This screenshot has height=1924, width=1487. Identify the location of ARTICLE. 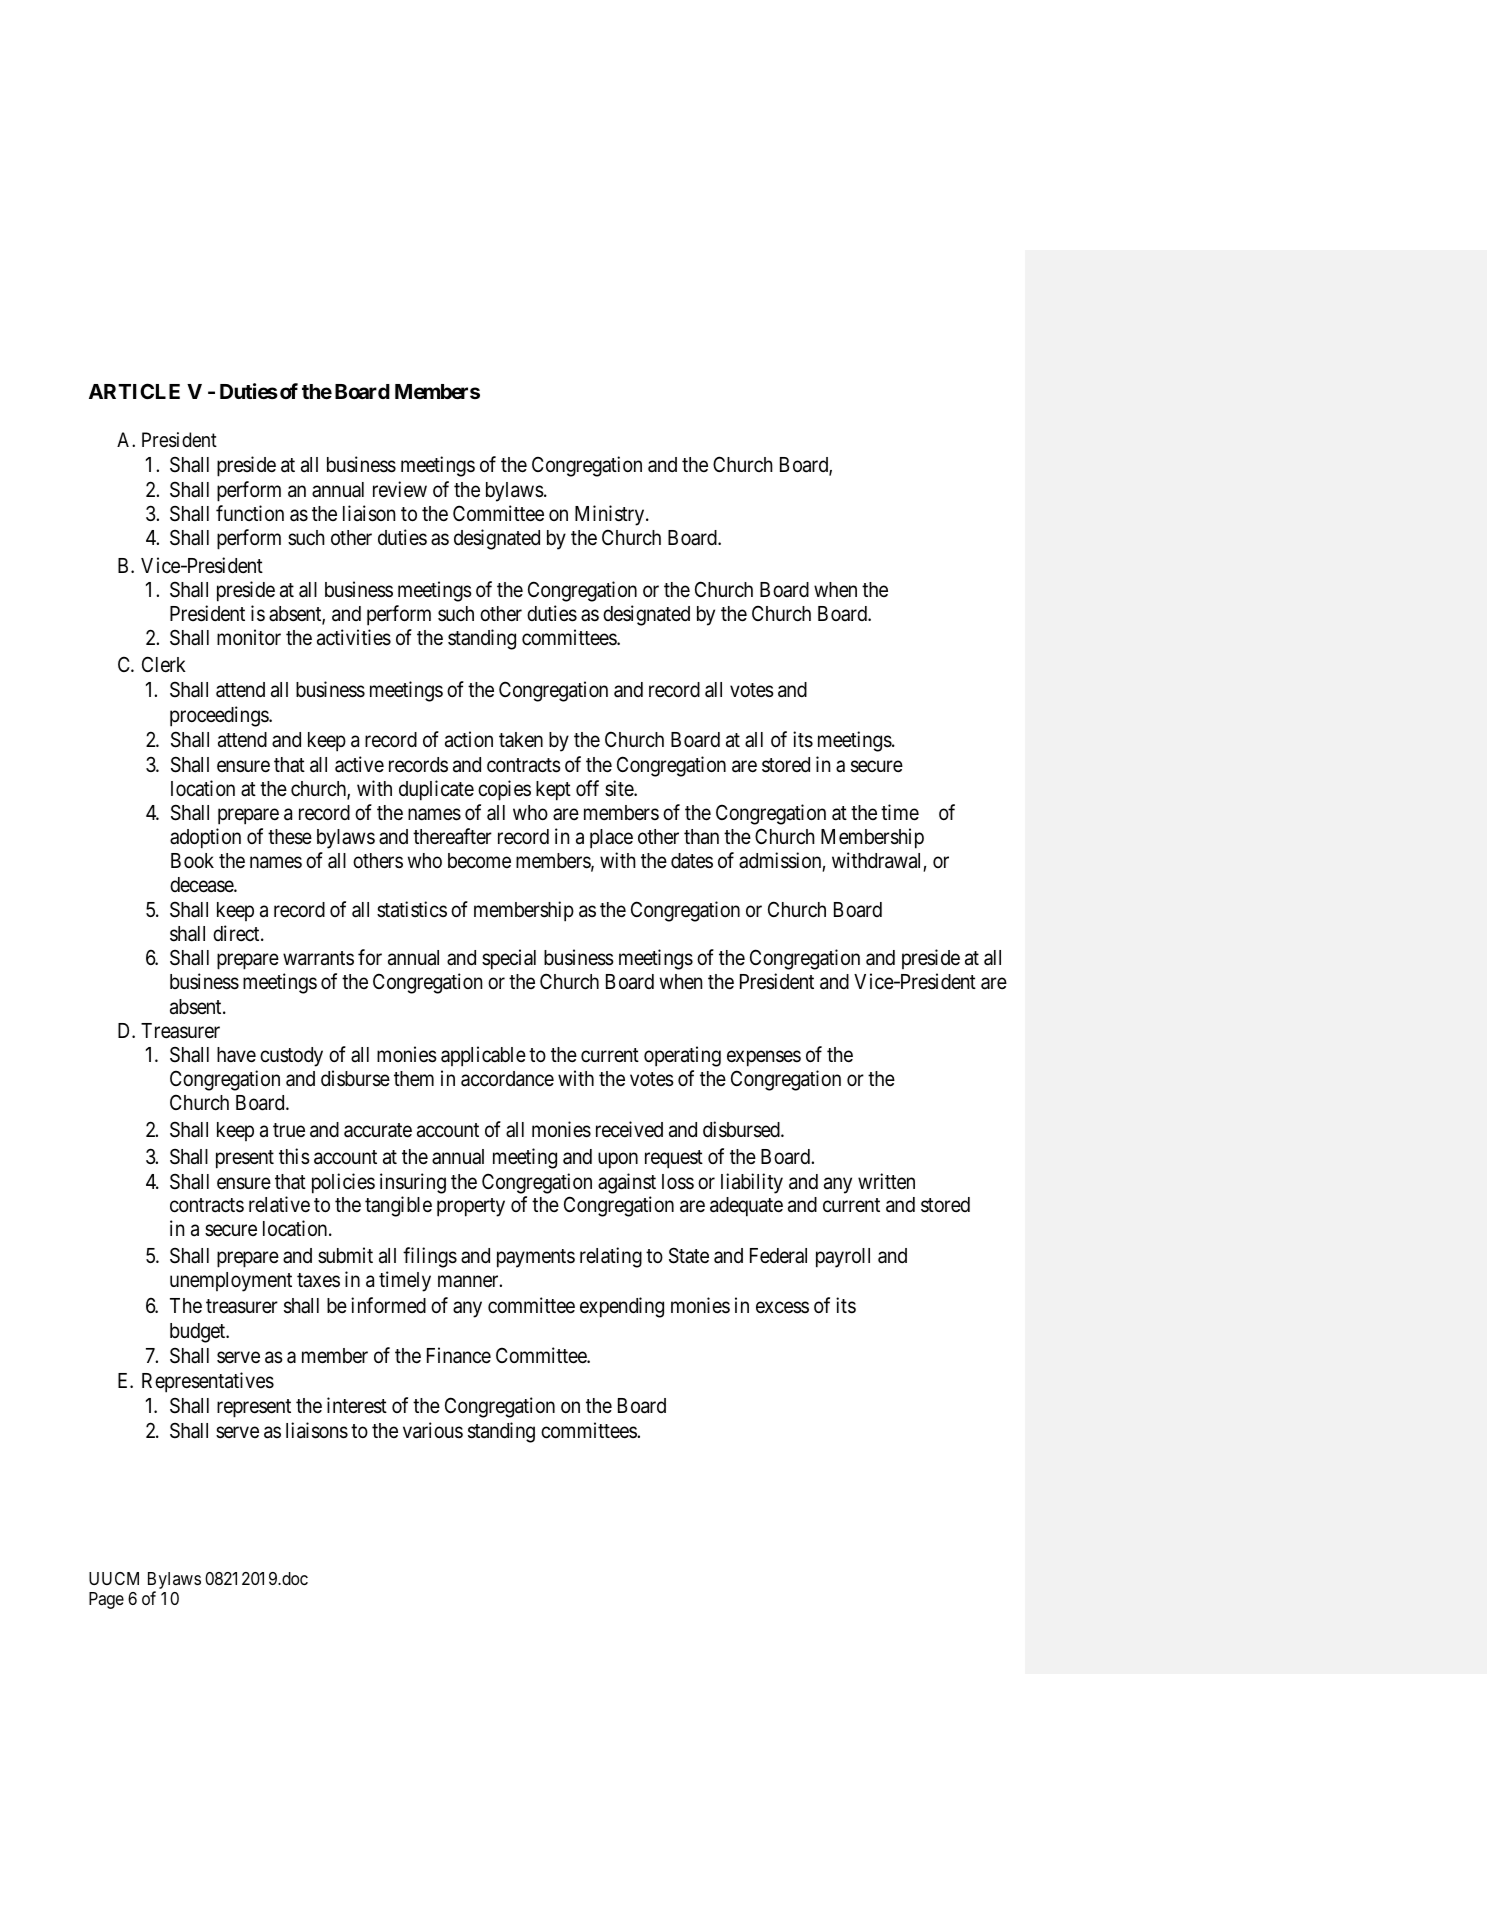
(134, 391).
